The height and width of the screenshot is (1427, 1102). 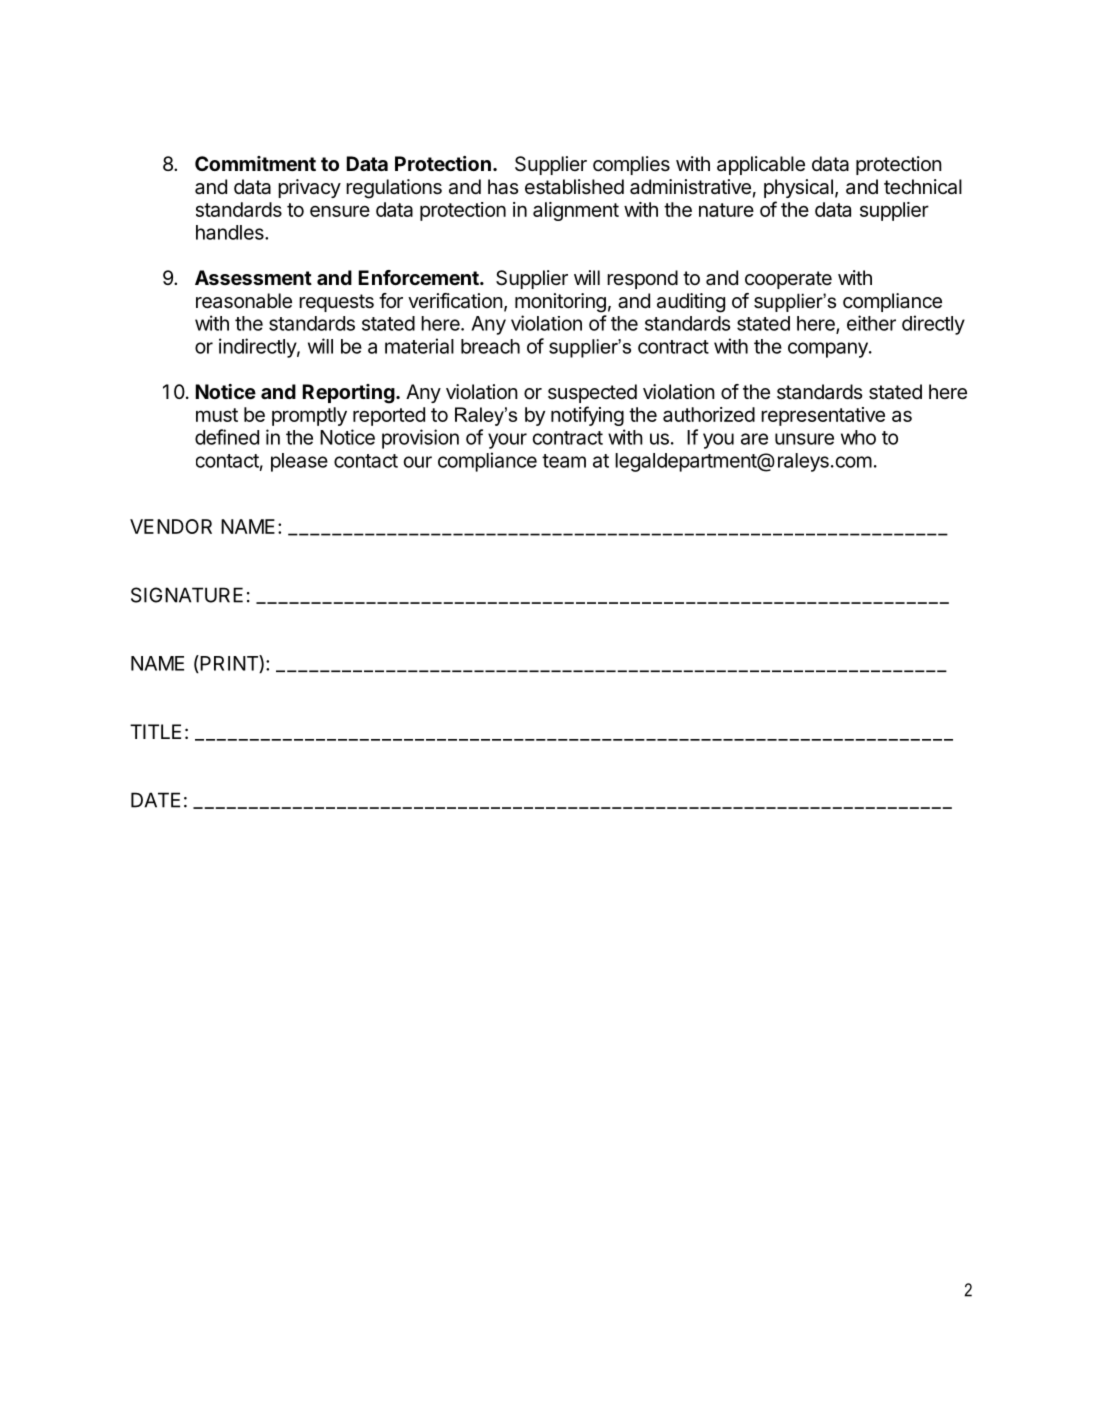 I want to click on TITLE, so click(x=155, y=731).
